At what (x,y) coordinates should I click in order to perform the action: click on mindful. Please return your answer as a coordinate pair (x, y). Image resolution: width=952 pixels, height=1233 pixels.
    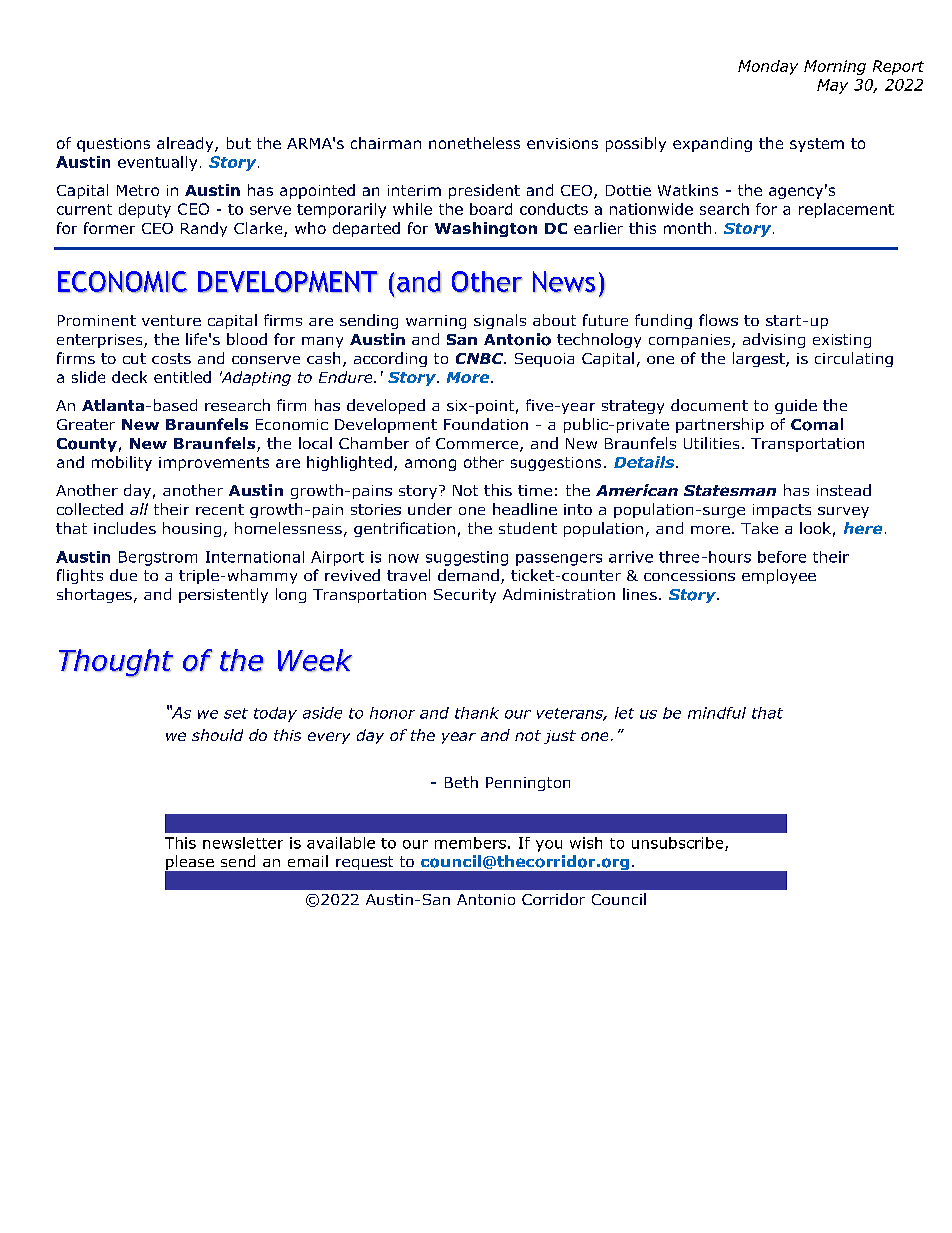
    Looking at the image, I should click on (717, 713).
